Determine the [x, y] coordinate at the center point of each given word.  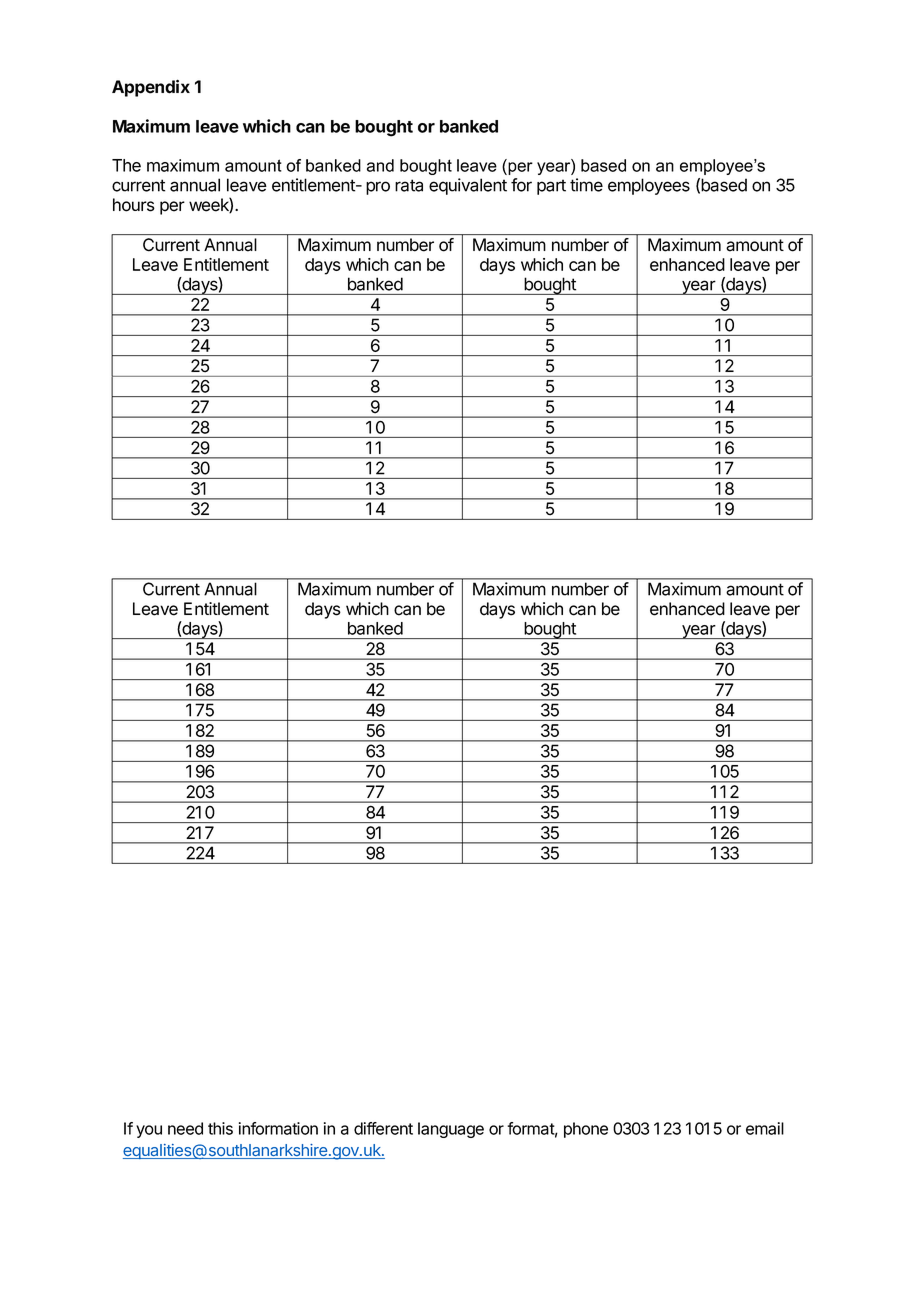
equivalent [468, 186]
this [220, 1128]
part [551, 187]
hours [134, 205]
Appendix [151, 88]
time [586, 185]
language [451, 1130]
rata [409, 185]
